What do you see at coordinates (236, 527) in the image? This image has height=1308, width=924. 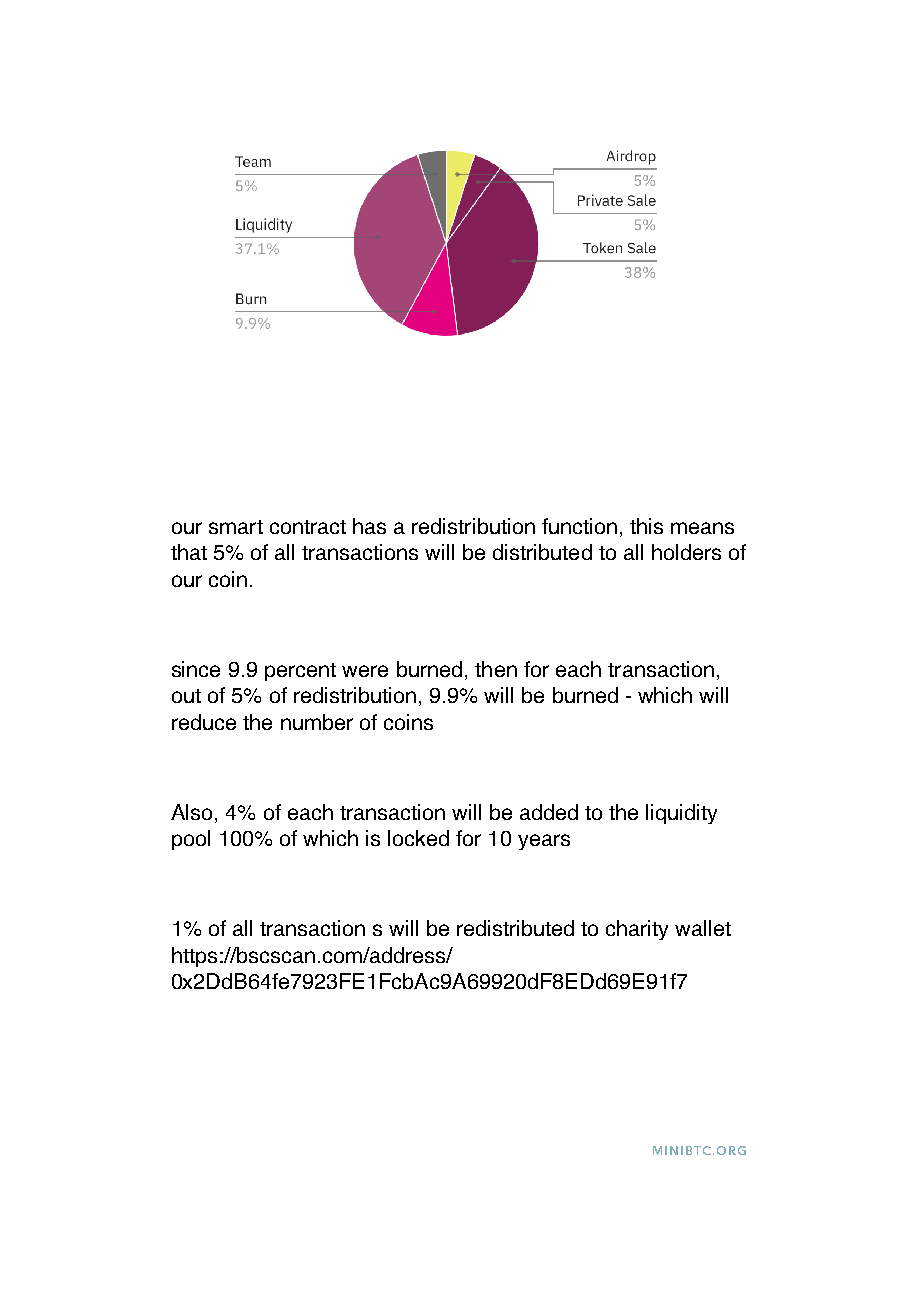 I see `smart` at bounding box center [236, 527].
